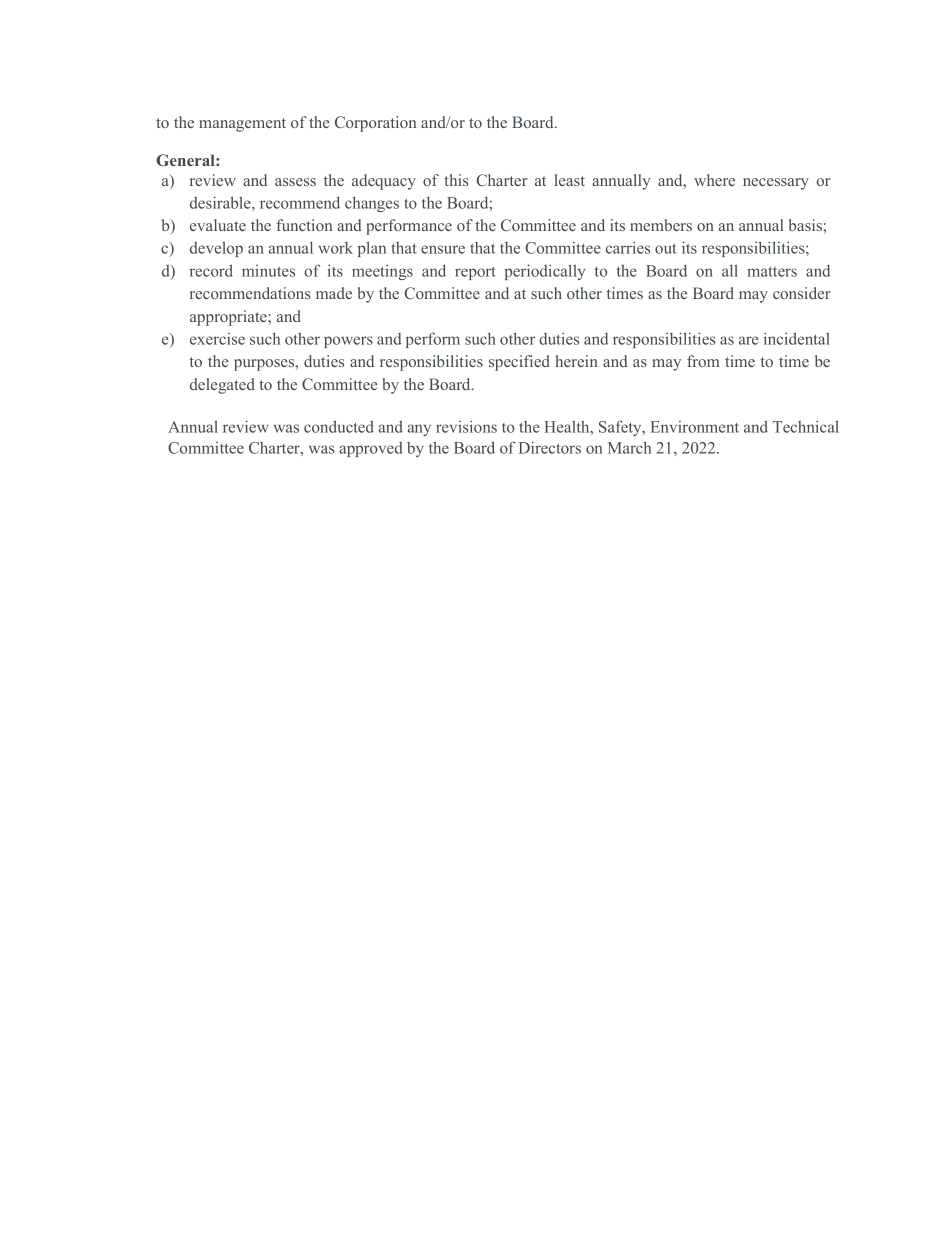 The height and width of the document is (1233, 952). I want to click on from, so click(703, 361).
